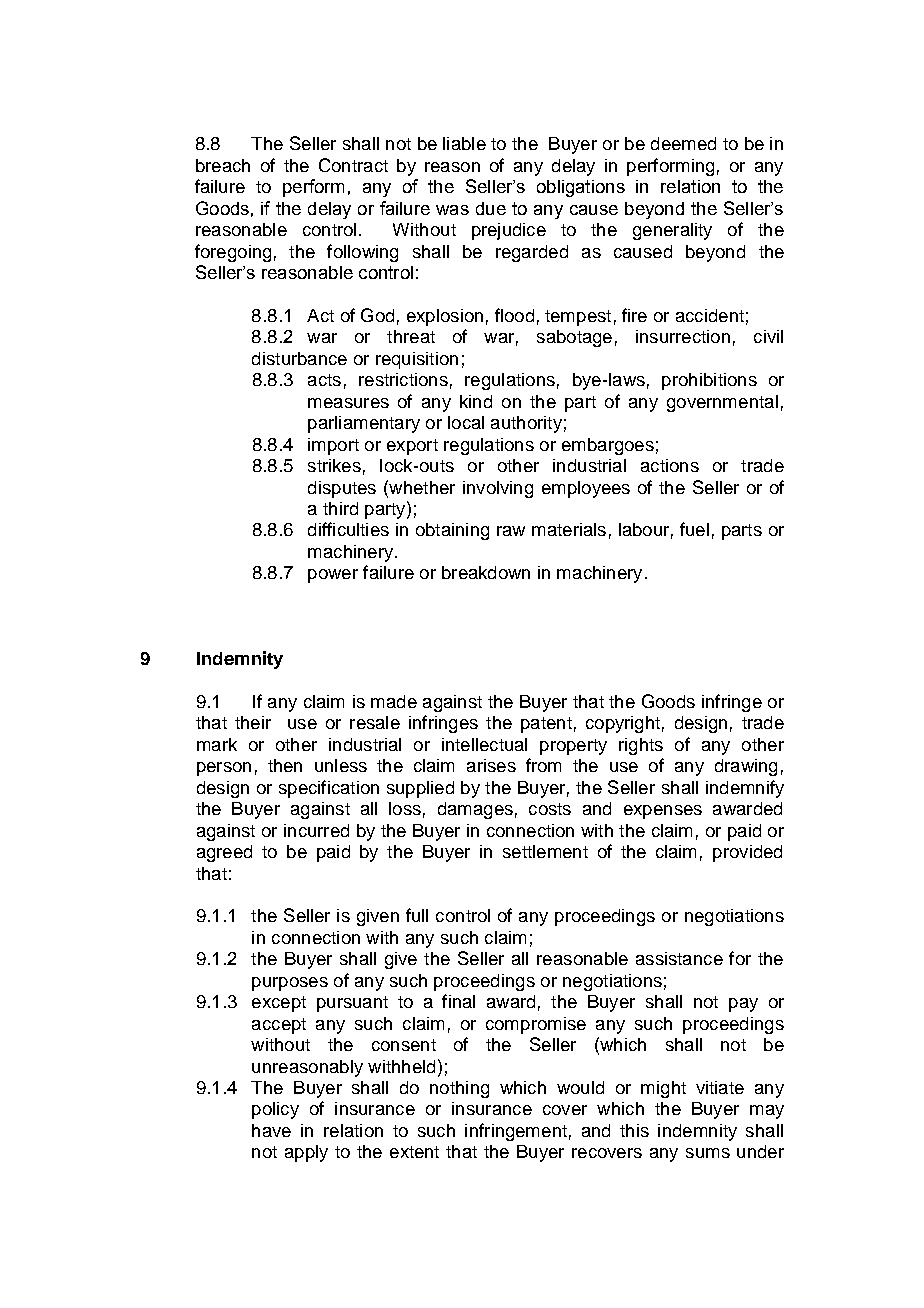 This screenshot has width=924, height=1308. What do you see at coordinates (459, 1089) in the screenshot?
I see `nothing` at bounding box center [459, 1089].
